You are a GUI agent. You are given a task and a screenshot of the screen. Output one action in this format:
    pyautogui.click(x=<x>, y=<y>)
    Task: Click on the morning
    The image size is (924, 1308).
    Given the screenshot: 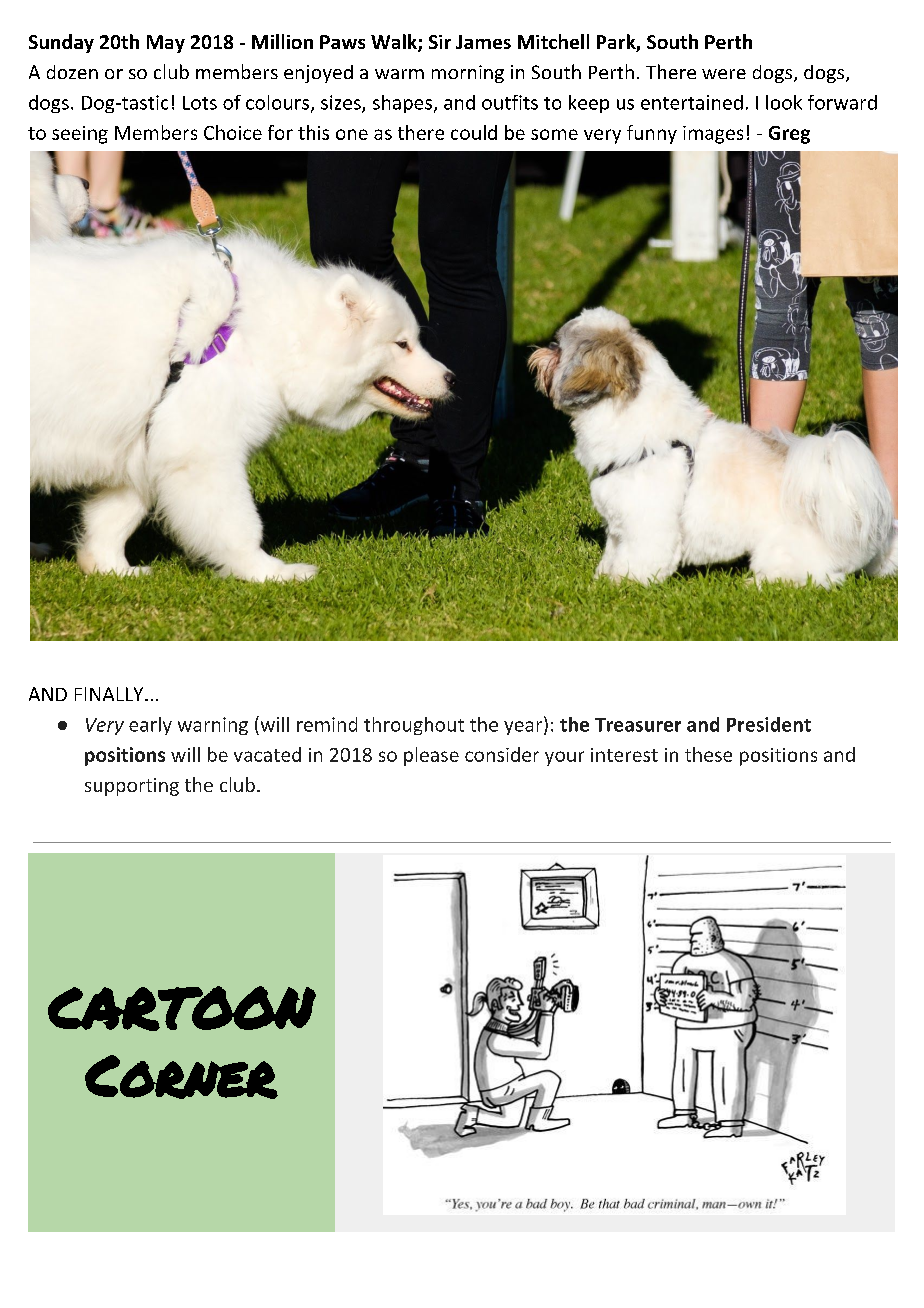 What is the action you would take?
    pyautogui.click(x=468, y=74)
